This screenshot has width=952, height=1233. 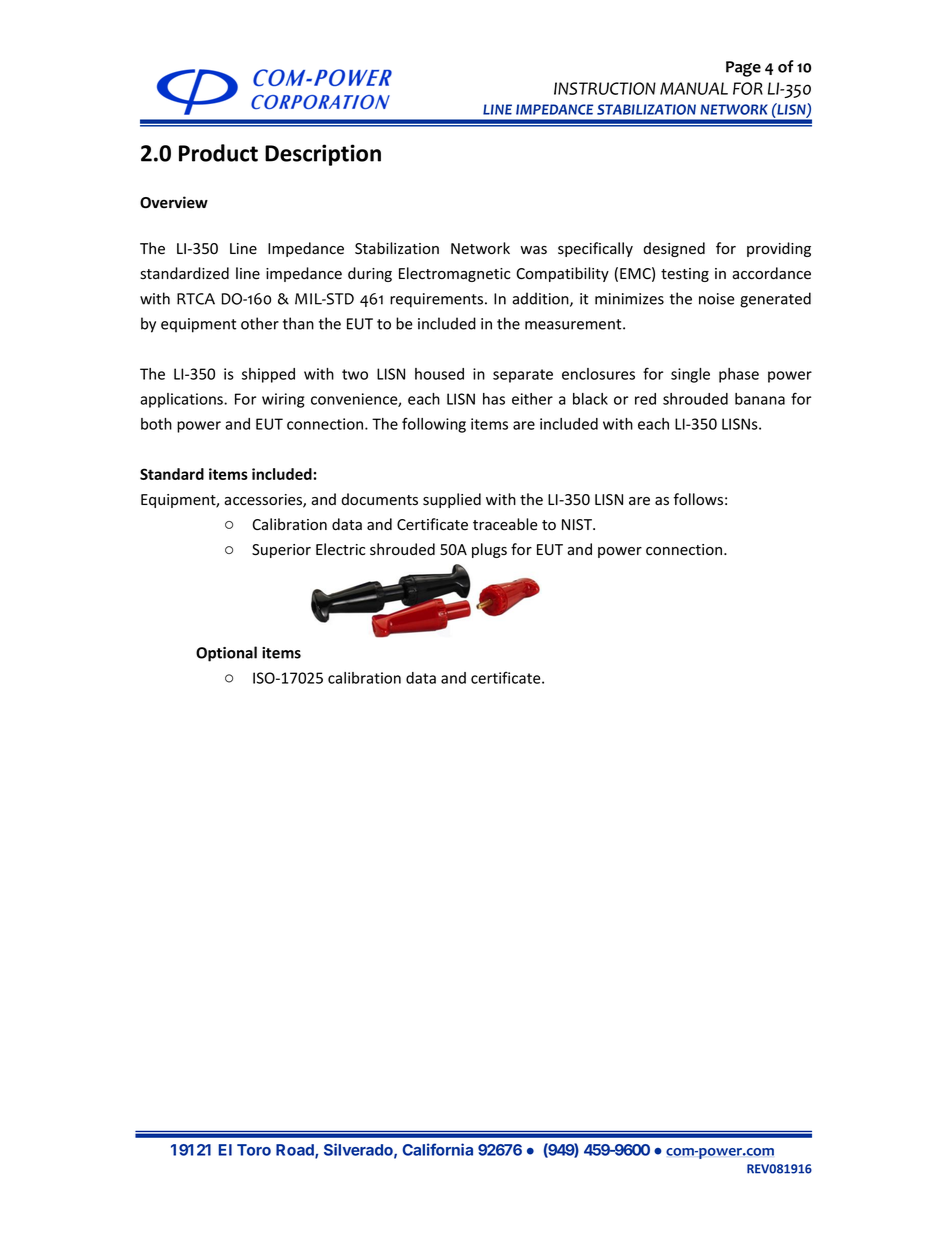 What do you see at coordinates (226, 654) in the screenshot?
I see `Optional` at bounding box center [226, 654].
